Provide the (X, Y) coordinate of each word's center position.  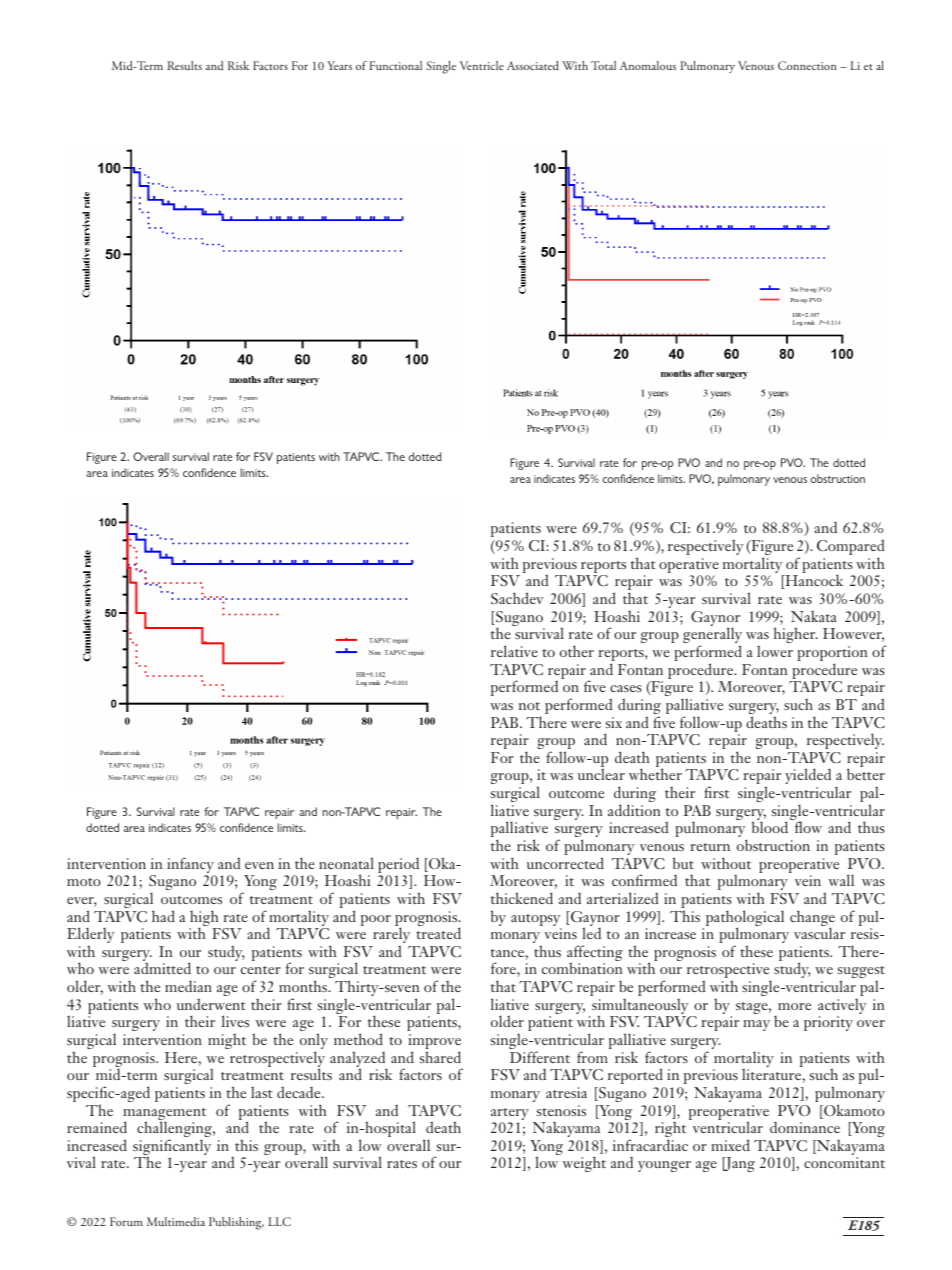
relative (514, 651)
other (577, 651)
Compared (850, 548)
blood (770, 827)
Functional (395, 65)
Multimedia (176, 1221)
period (398, 867)
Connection (807, 65)
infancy (191, 866)
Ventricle (482, 65)
